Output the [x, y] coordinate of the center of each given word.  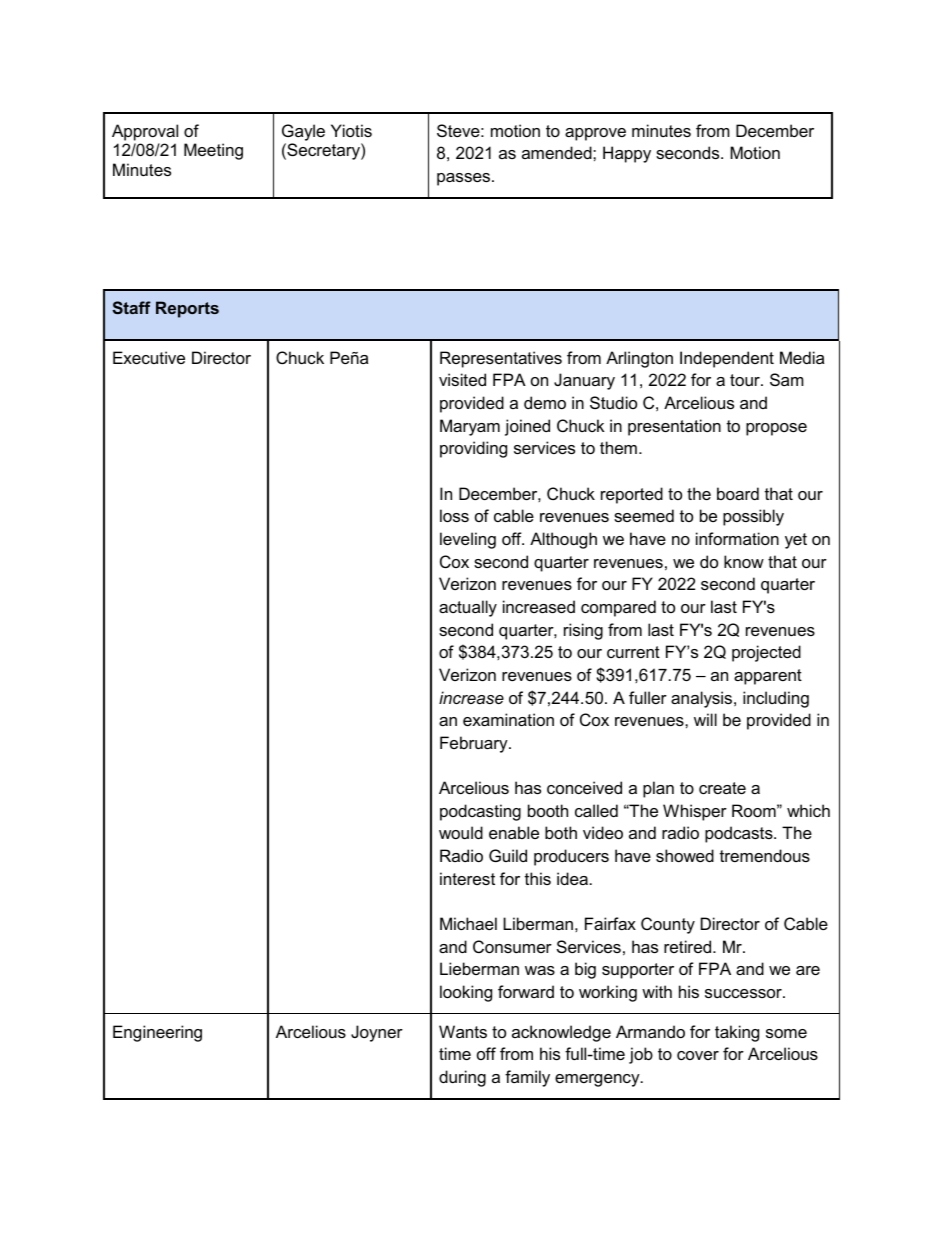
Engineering [157, 1033]
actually [468, 608]
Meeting [213, 151]
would [461, 832]
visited [462, 379]
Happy [627, 154]
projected [766, 653]
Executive [149, 357]
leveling [468, 540]
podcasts [740, 834]
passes [465, 179]
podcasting [480, 812]
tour [746, 380]
